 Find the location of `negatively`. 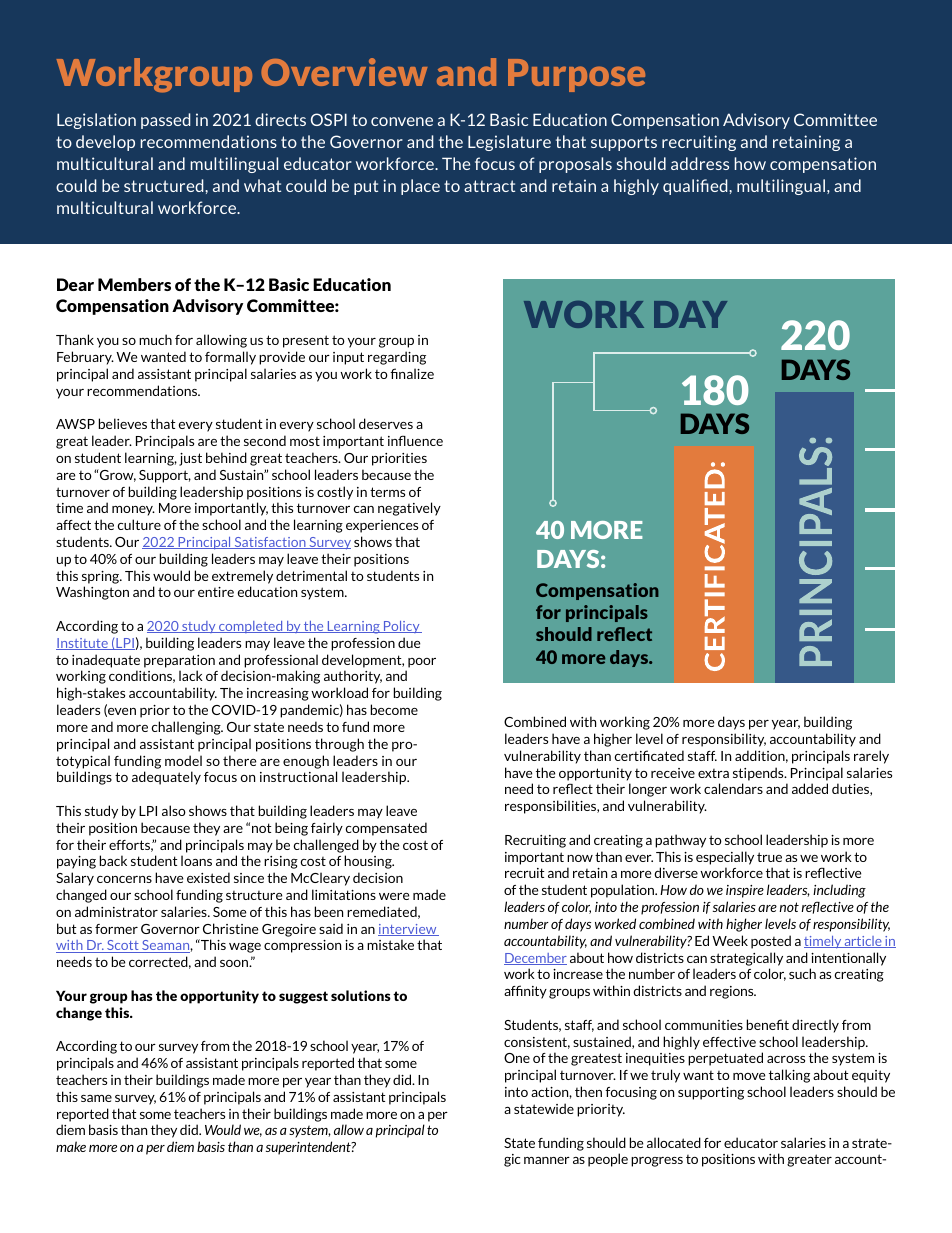

negatively is located at coordinates (409, 509).
